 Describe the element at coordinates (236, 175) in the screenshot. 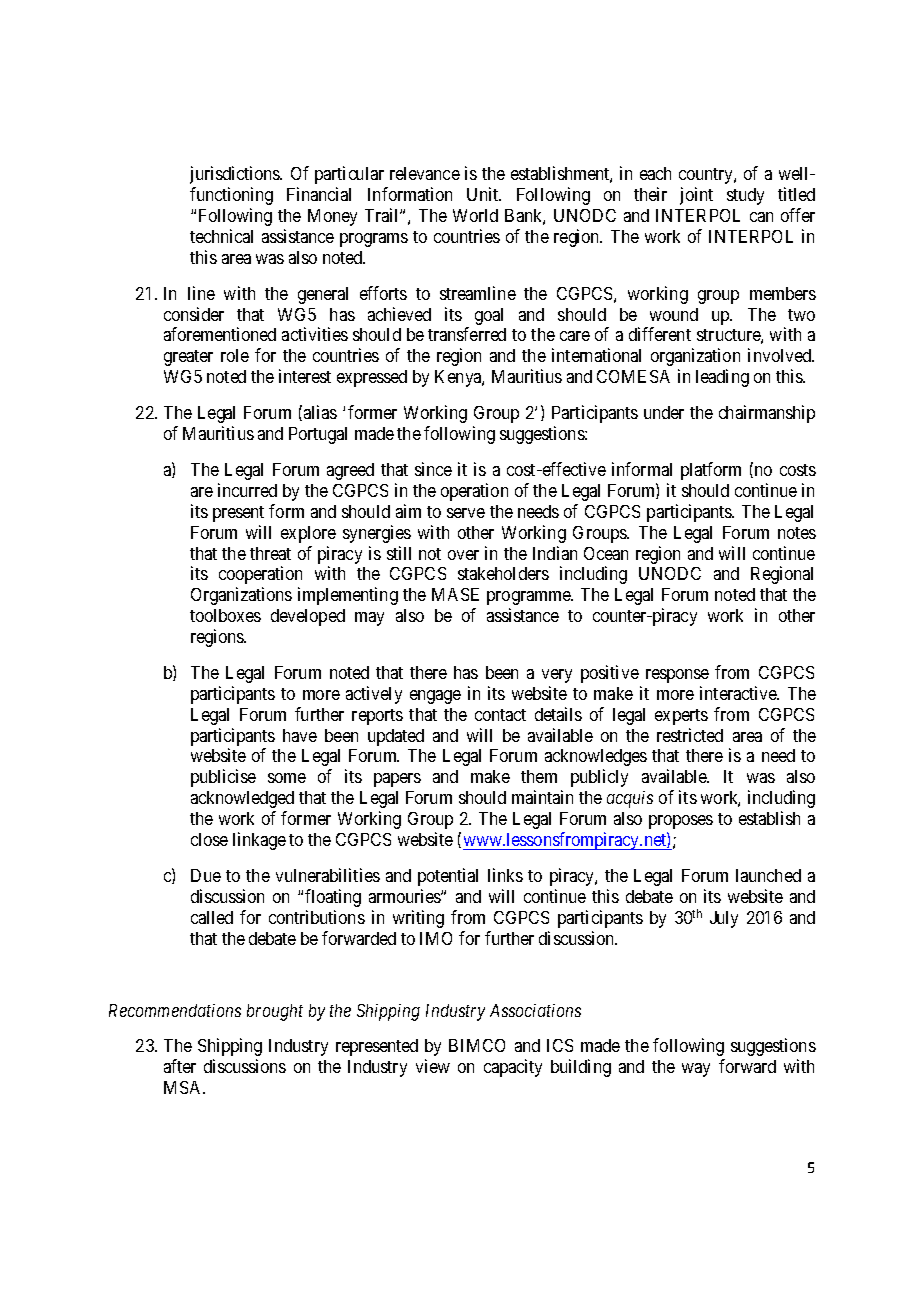

I see `jurisdictions` at that location.
